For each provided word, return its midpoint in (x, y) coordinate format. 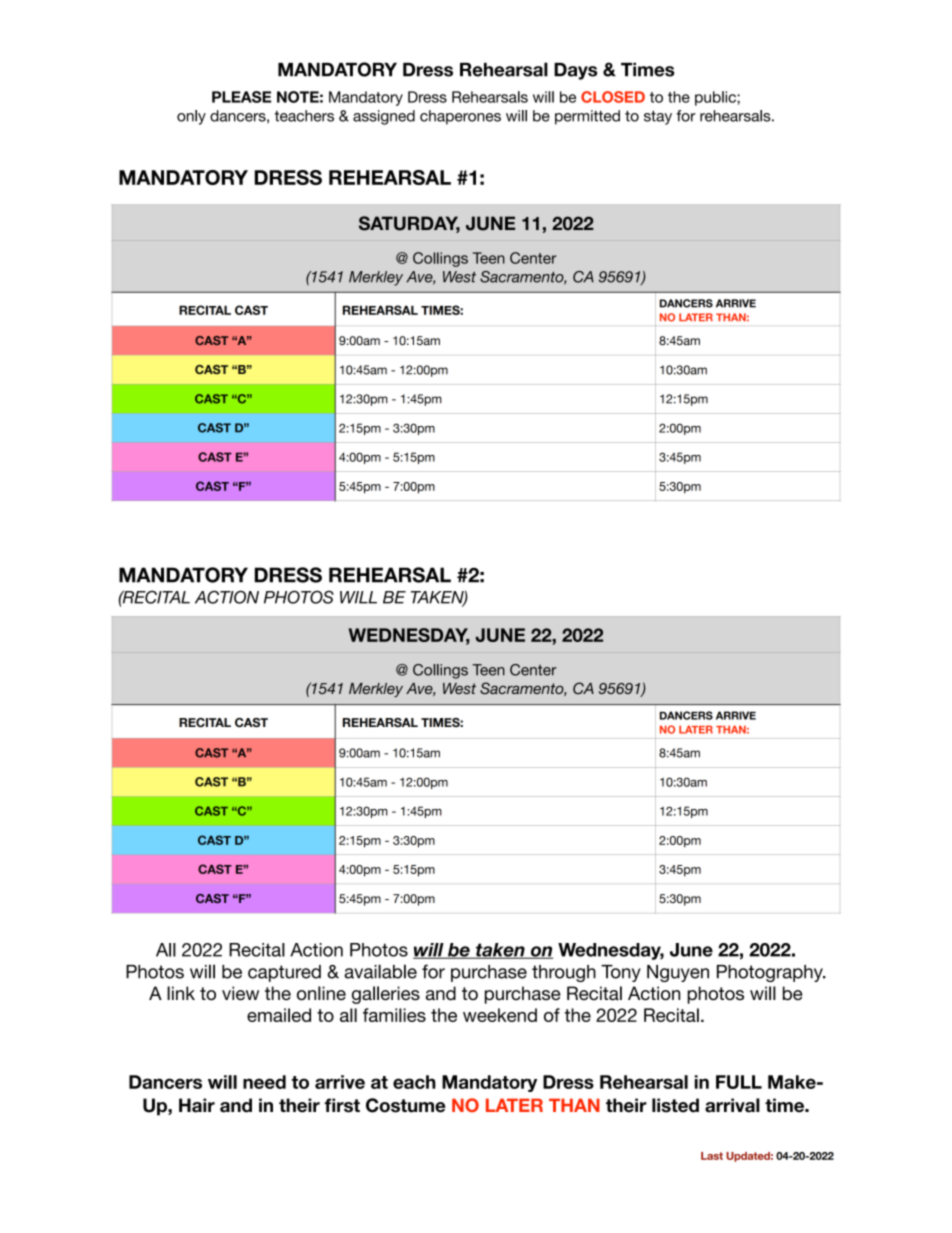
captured (284, 973)
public (716, 98)
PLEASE (241, 97)
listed (675, 1105)
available (380, 971)
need (264, 1082)
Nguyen (678, 973)
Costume (405, 1105)
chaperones (460, 117)
